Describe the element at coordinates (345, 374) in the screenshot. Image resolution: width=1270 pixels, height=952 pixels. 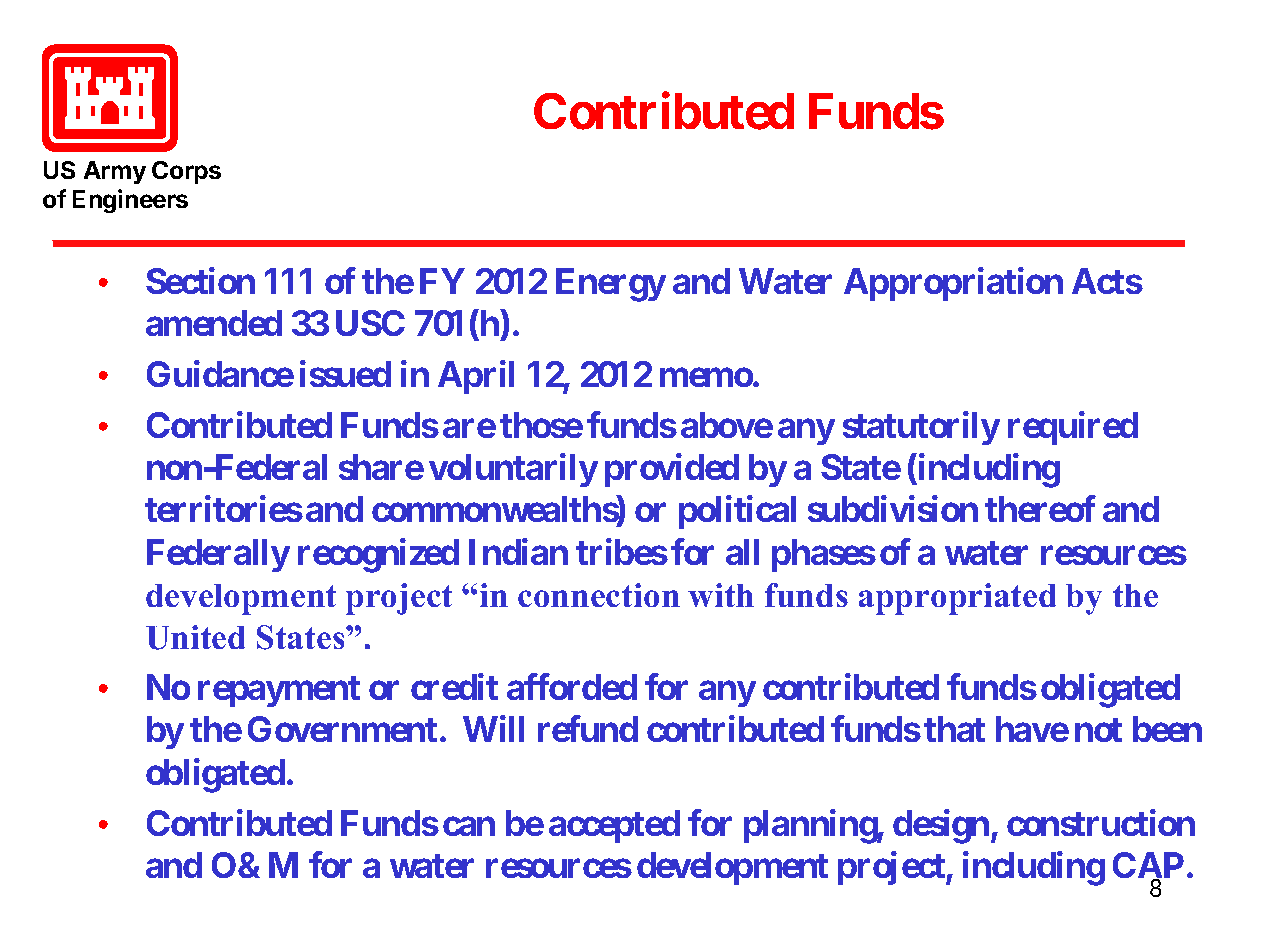
I see `issued` at that location.
